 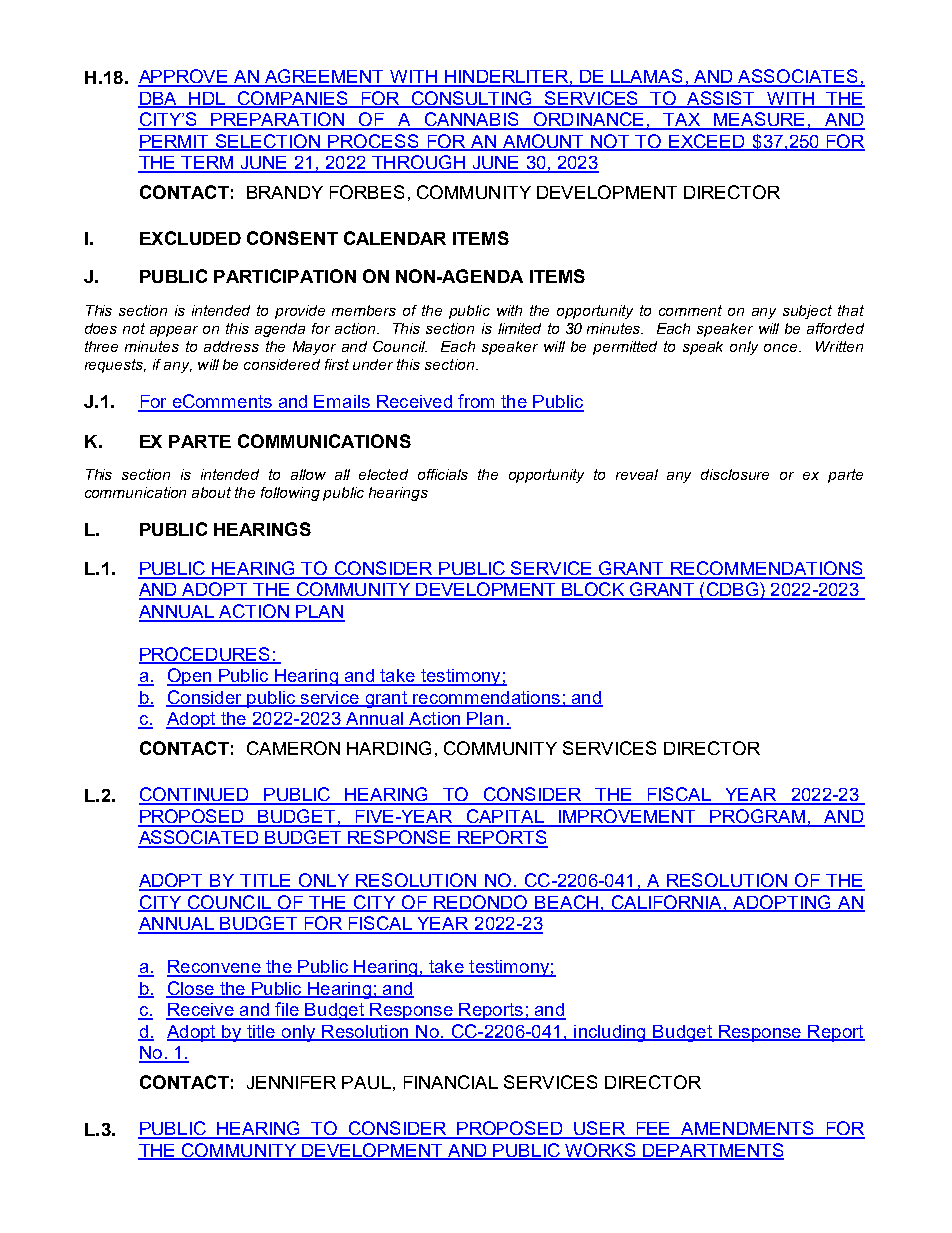 I want to click on appear, so click(x=174, y=331).
